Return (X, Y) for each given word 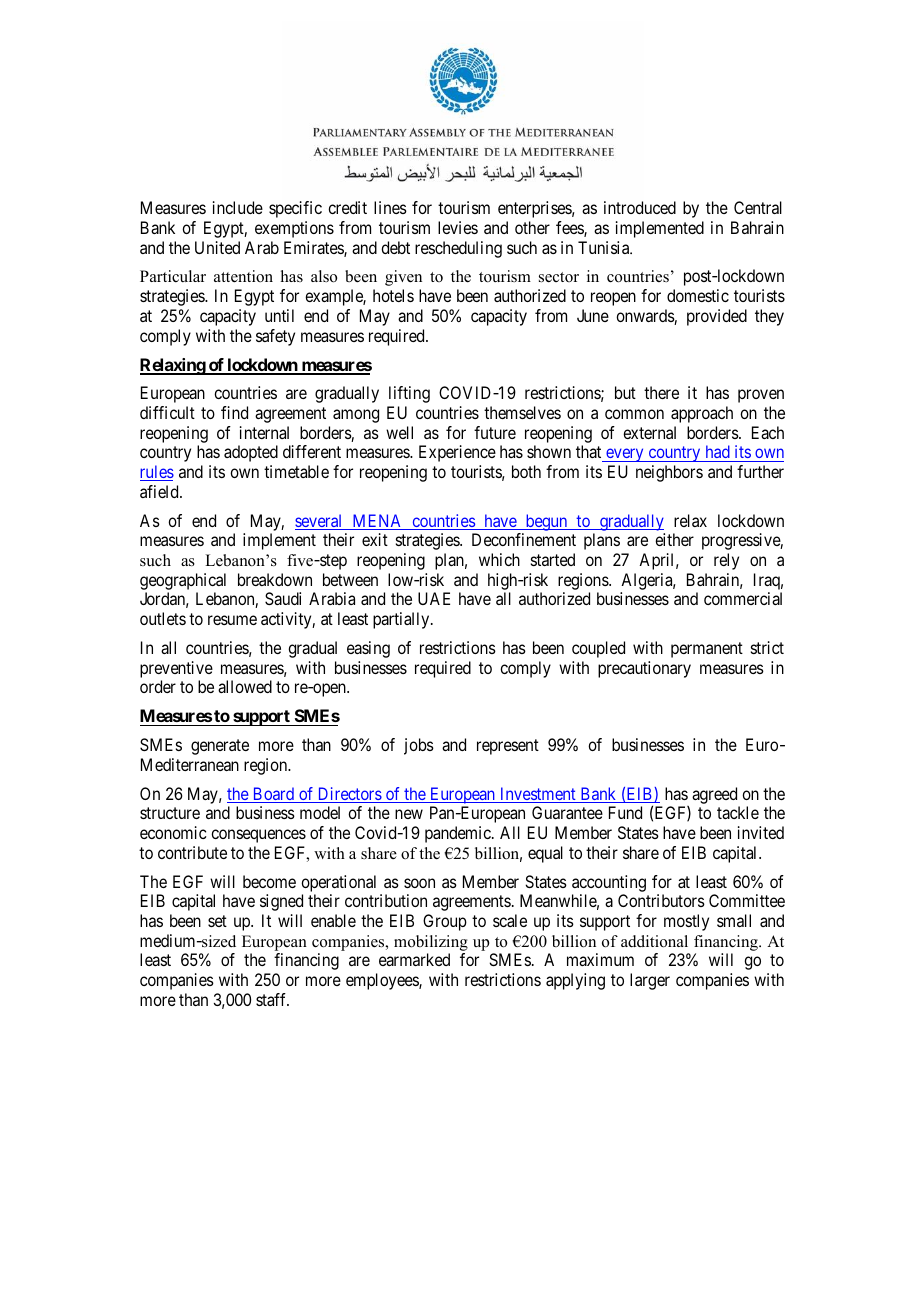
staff (272, 999)
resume (232, 620)
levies (458, 227)
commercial (743, 598)
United (217, 247)
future (495, 432)
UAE (434, 598)
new (409, 814)
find (234, 412)
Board (273, 795)
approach (702, 414)
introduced (640, 207)
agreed (714, 795)
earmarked (414, 959)
